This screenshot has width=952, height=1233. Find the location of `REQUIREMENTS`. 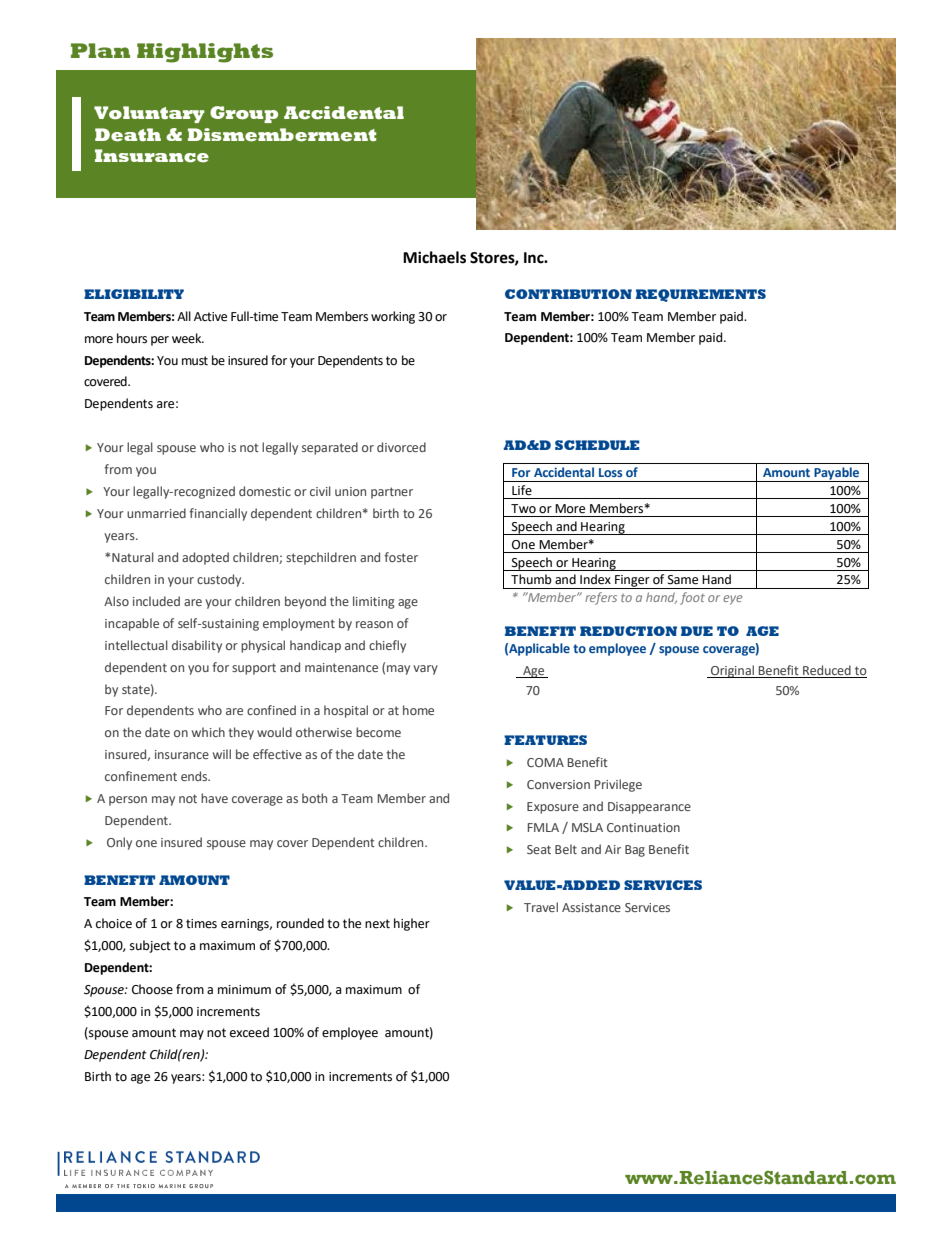

REQUIREMENTS is located at coordinates (701, 295).
